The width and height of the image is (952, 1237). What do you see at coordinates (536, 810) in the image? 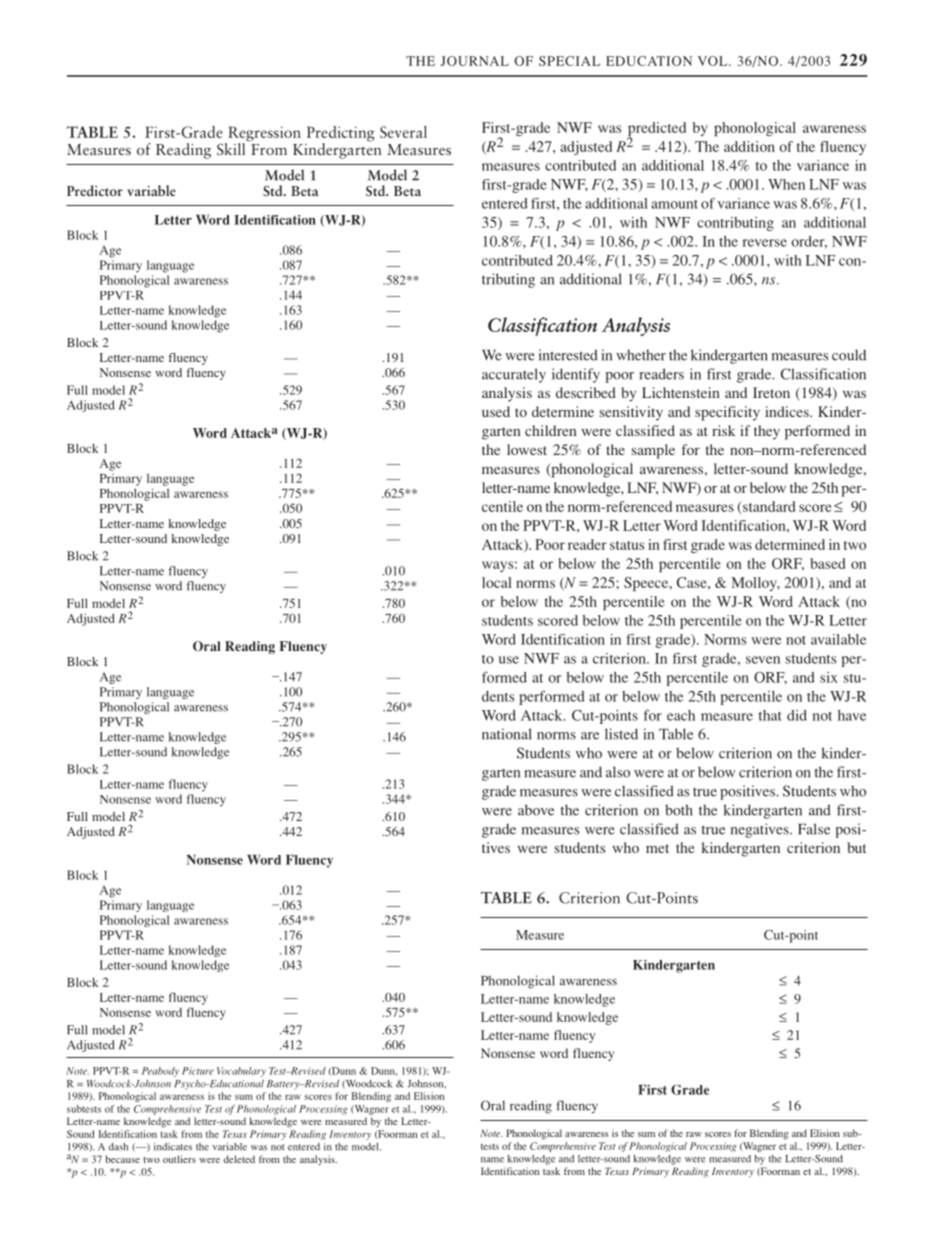
I see `above` at bounding box center [536, 810].
